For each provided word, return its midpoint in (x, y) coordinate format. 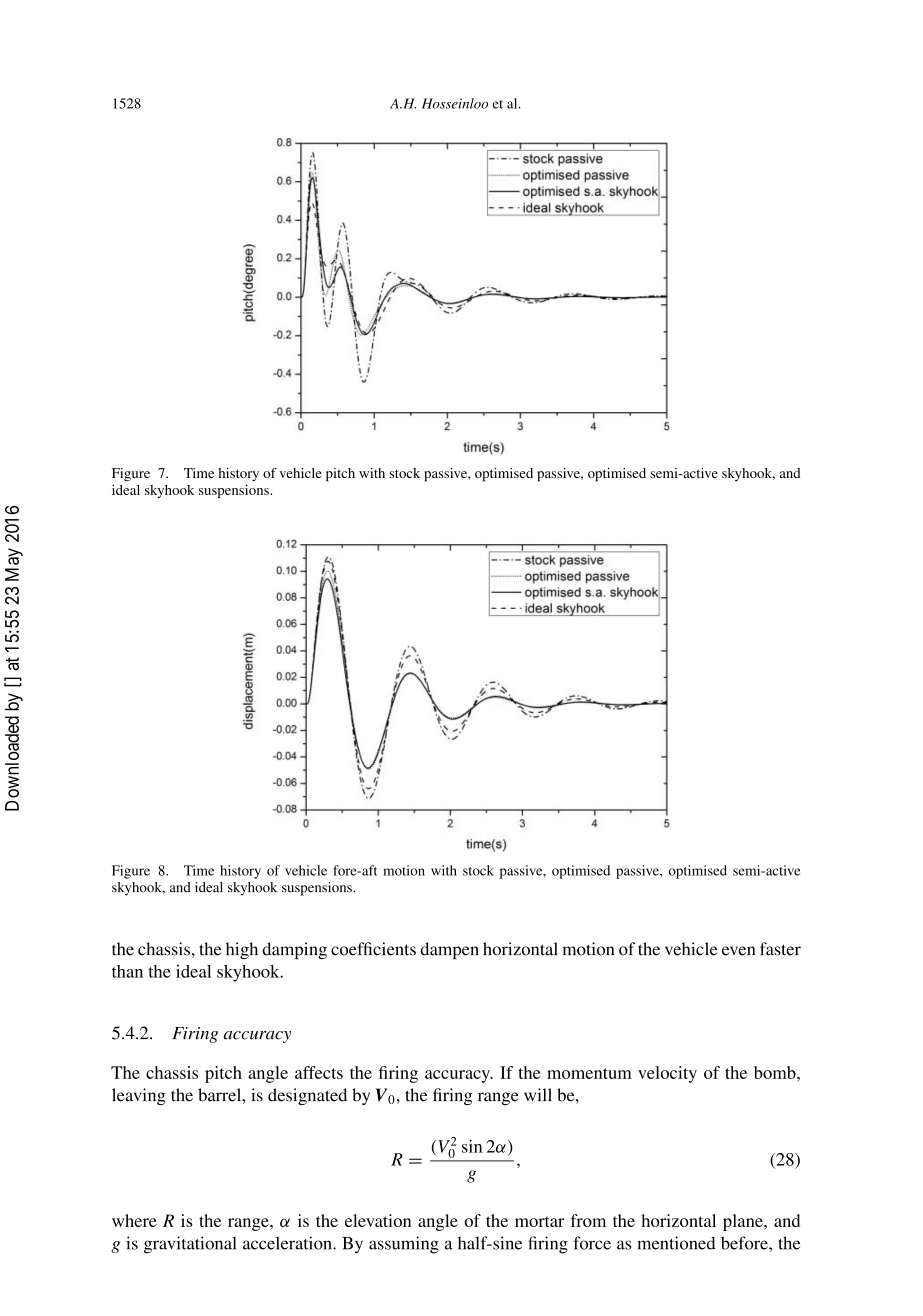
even (738, 951)
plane (744, 1222)
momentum (589, 1073)
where (134, 1220)
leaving (139, 1096)
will (538, 1094)
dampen (449, 950)
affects (319, 1072)
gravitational (190, 1245)
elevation (378, 1220)
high (242, 950)
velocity (667, 1074)
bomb (776, 1072)
